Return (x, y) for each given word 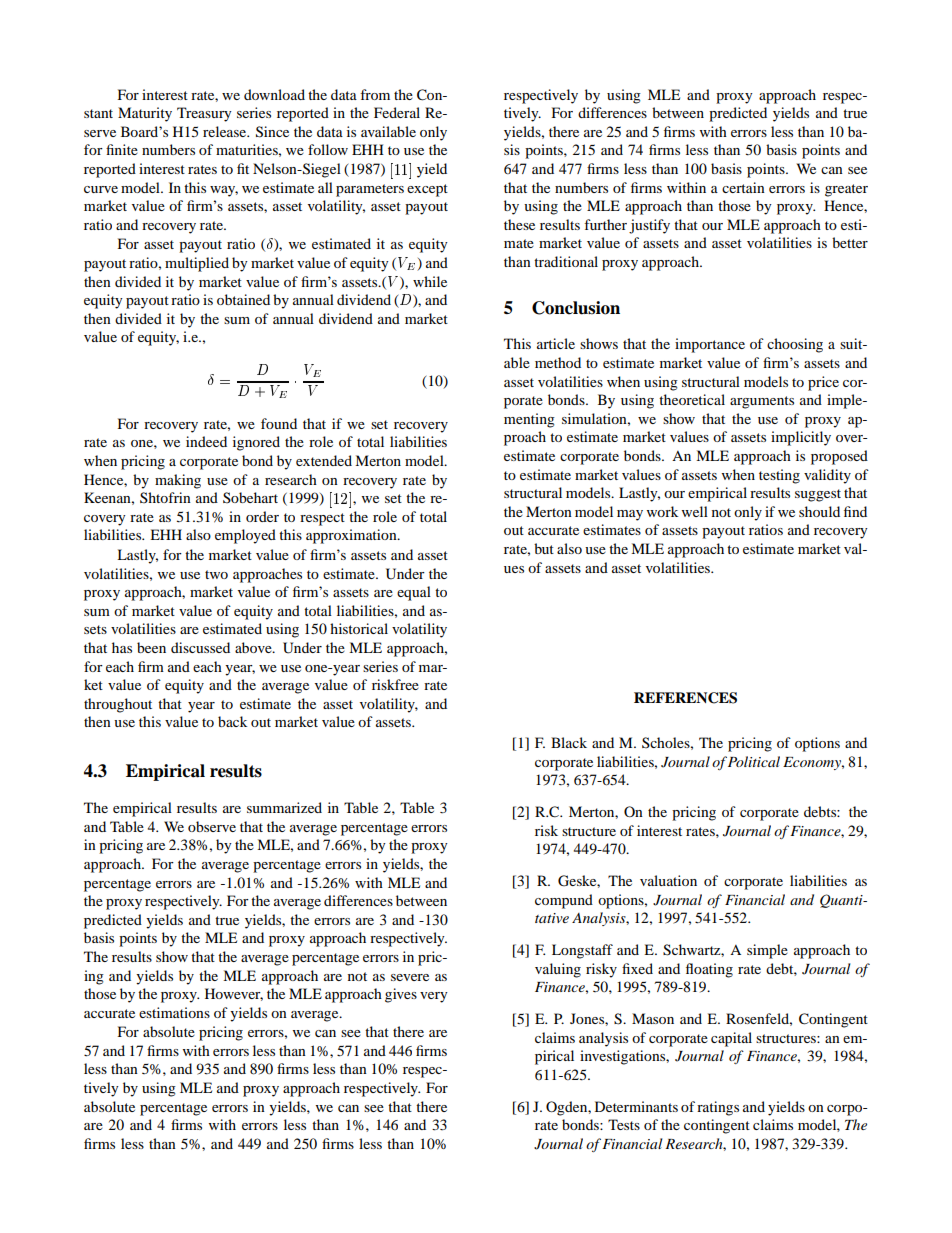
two (216, 574)
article (556, 343)
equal (414, 593)
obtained (243, 299)
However (234, 994)
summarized (284, 807)
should (819, 511)
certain (743, 187)
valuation (668, 880)
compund (564, 901)
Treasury (204, 114)
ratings (718, 1108)
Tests (624, 1124)
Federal (397, 112)
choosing (795, 345)
